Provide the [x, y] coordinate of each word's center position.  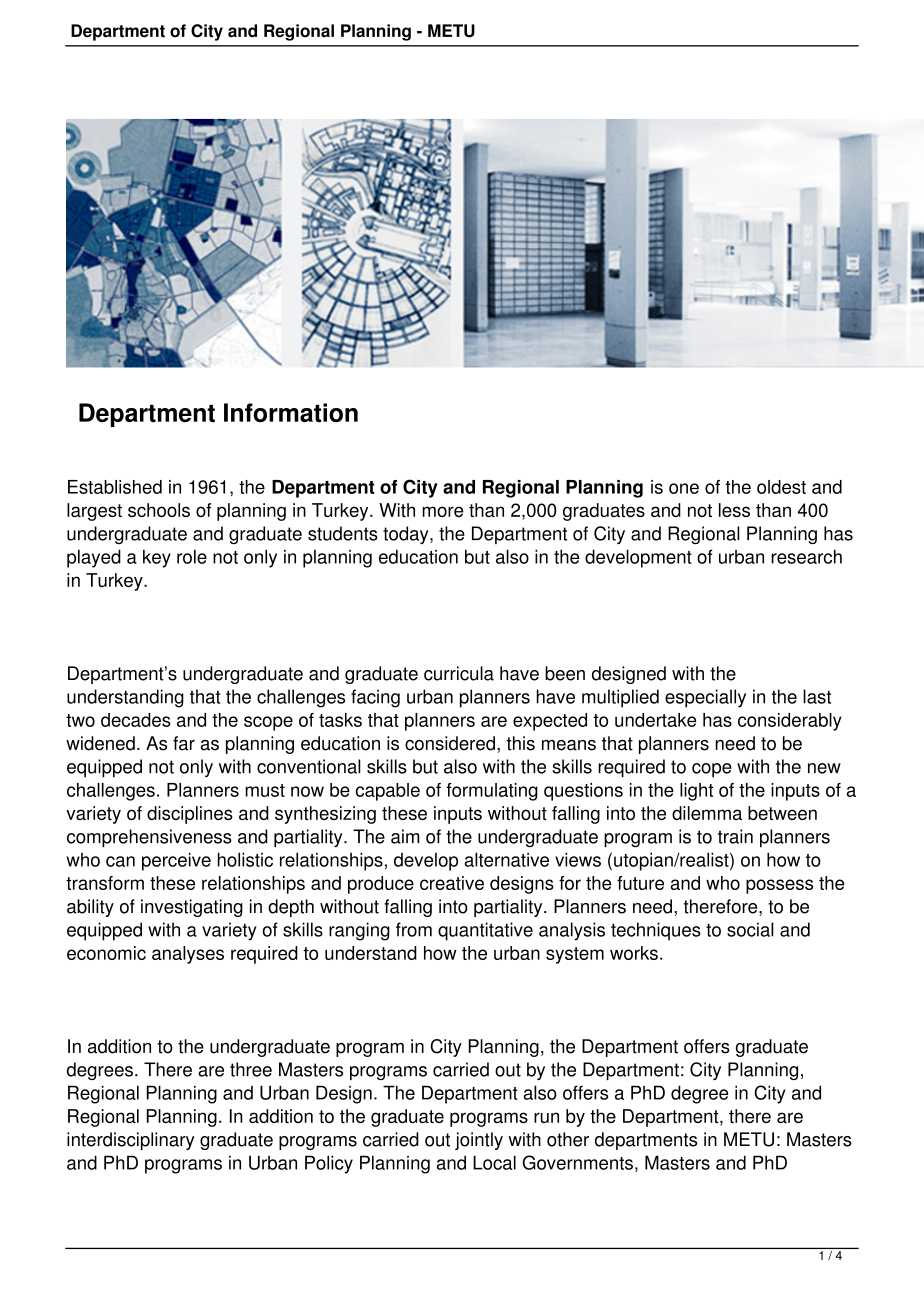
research [806, 556]
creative [452, 883]
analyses [188, 955]
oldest [781, 487]
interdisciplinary [131, 1141]
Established [115, 487]
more [442, 511]
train [735, 836]
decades [136, 720]
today [407, 535]
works [634, 953]
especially [705, 698]
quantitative [485, 931]
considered [450, 743]
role [192, 556]
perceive [176, 861]
